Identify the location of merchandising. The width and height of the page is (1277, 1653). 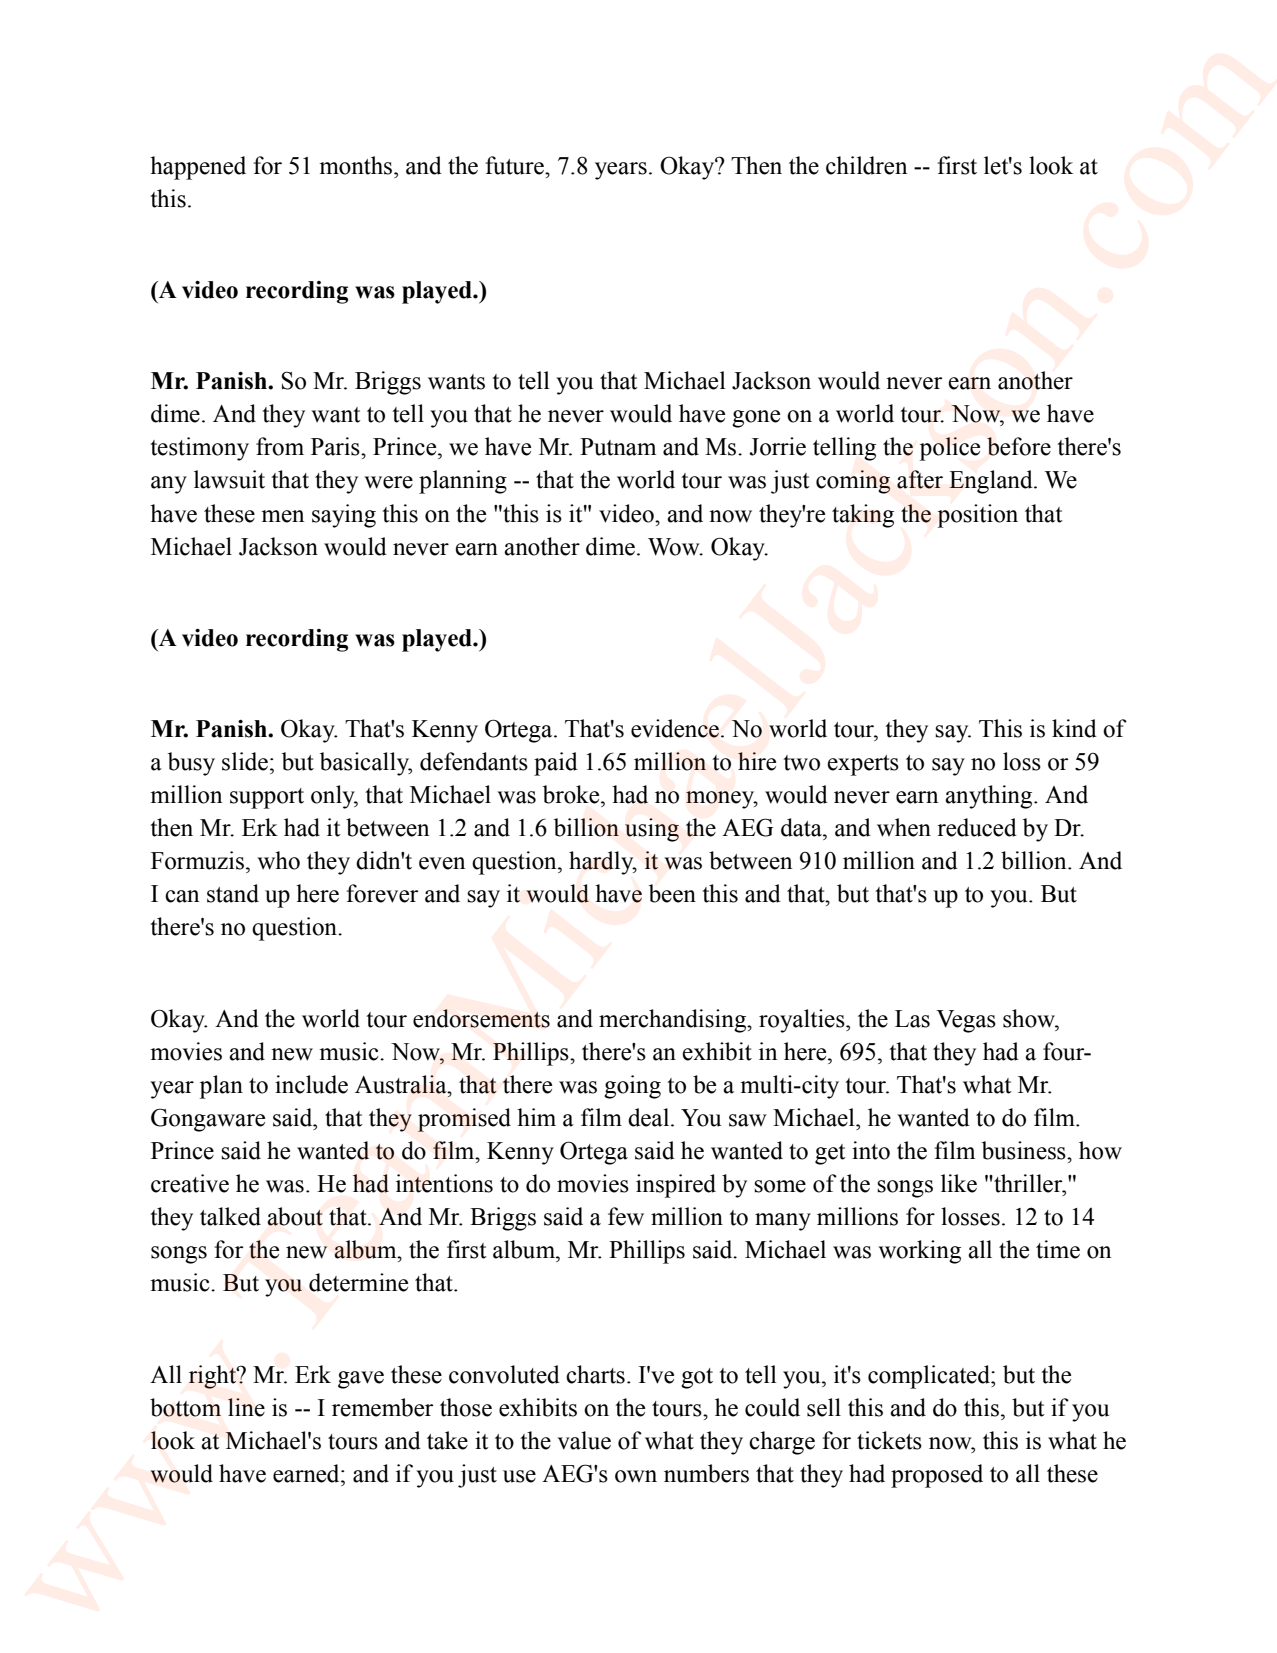
(674, 1021).
